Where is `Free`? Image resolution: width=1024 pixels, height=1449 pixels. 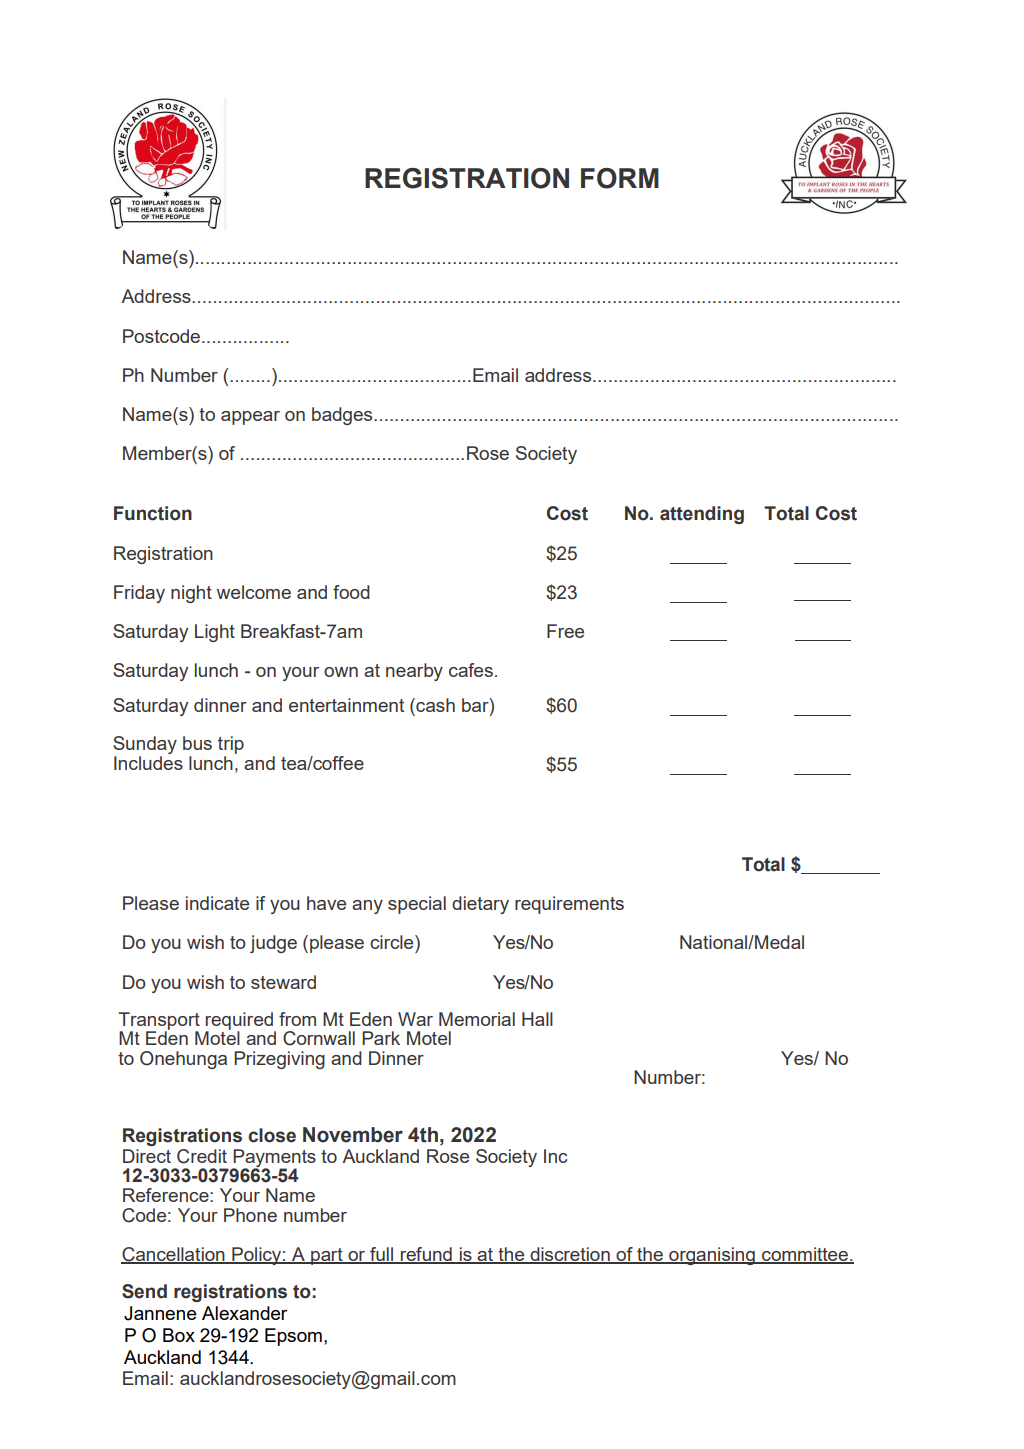
Free is located at coordinates (565, 631).
